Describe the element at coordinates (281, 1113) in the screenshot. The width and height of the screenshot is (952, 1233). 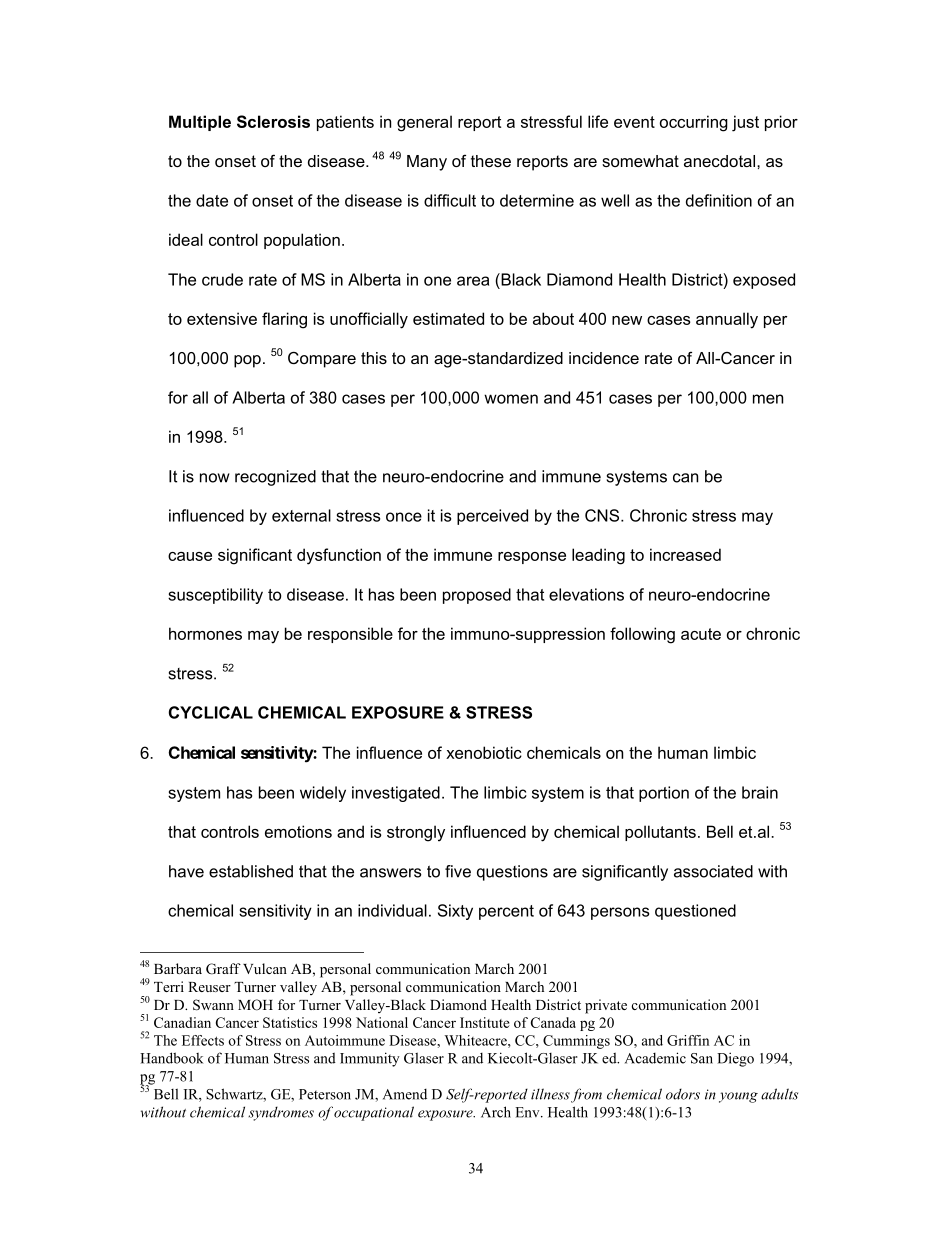
I see `syndromes` at that location.
